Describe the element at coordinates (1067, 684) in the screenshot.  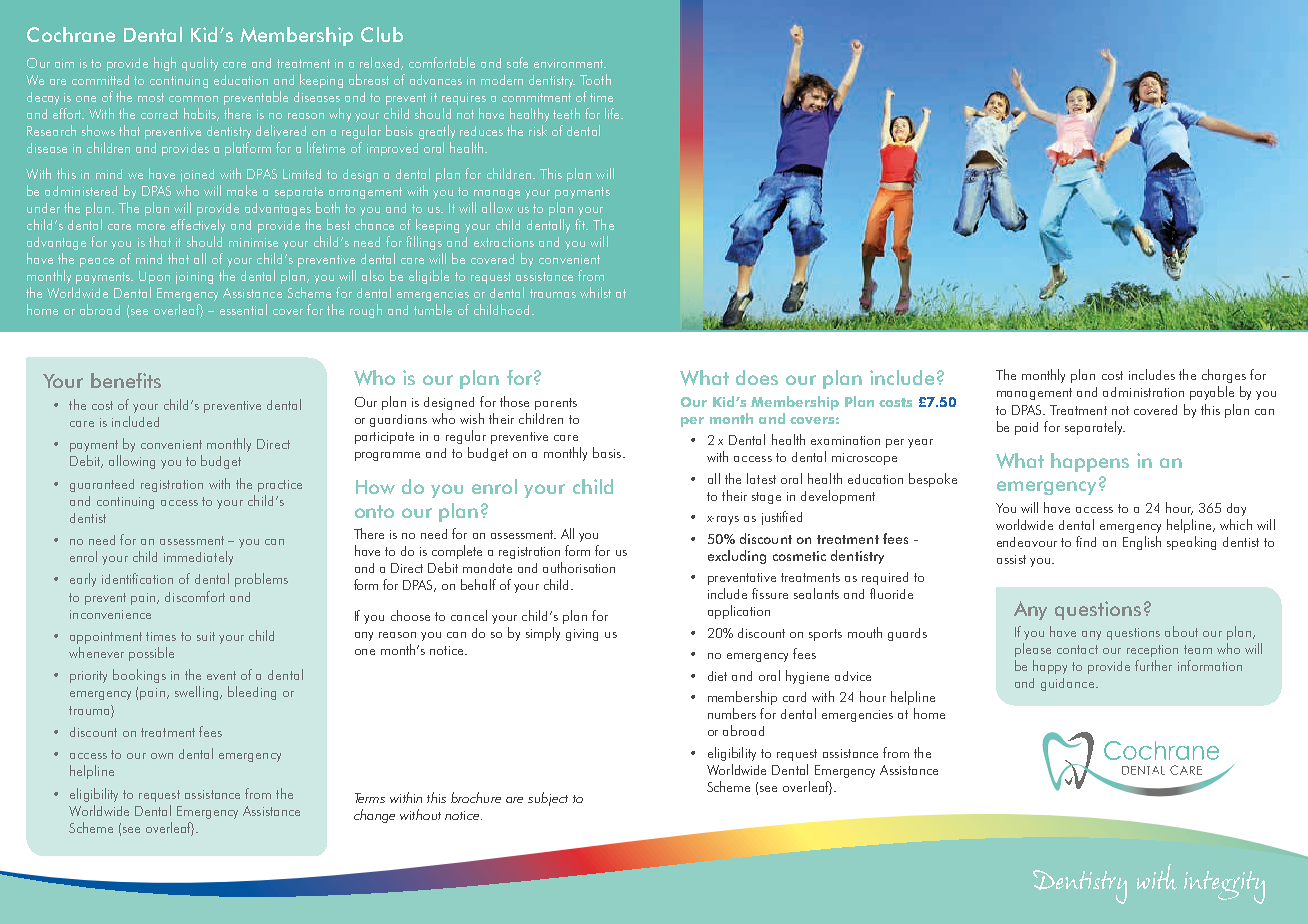
I see `guidance` at that location.
